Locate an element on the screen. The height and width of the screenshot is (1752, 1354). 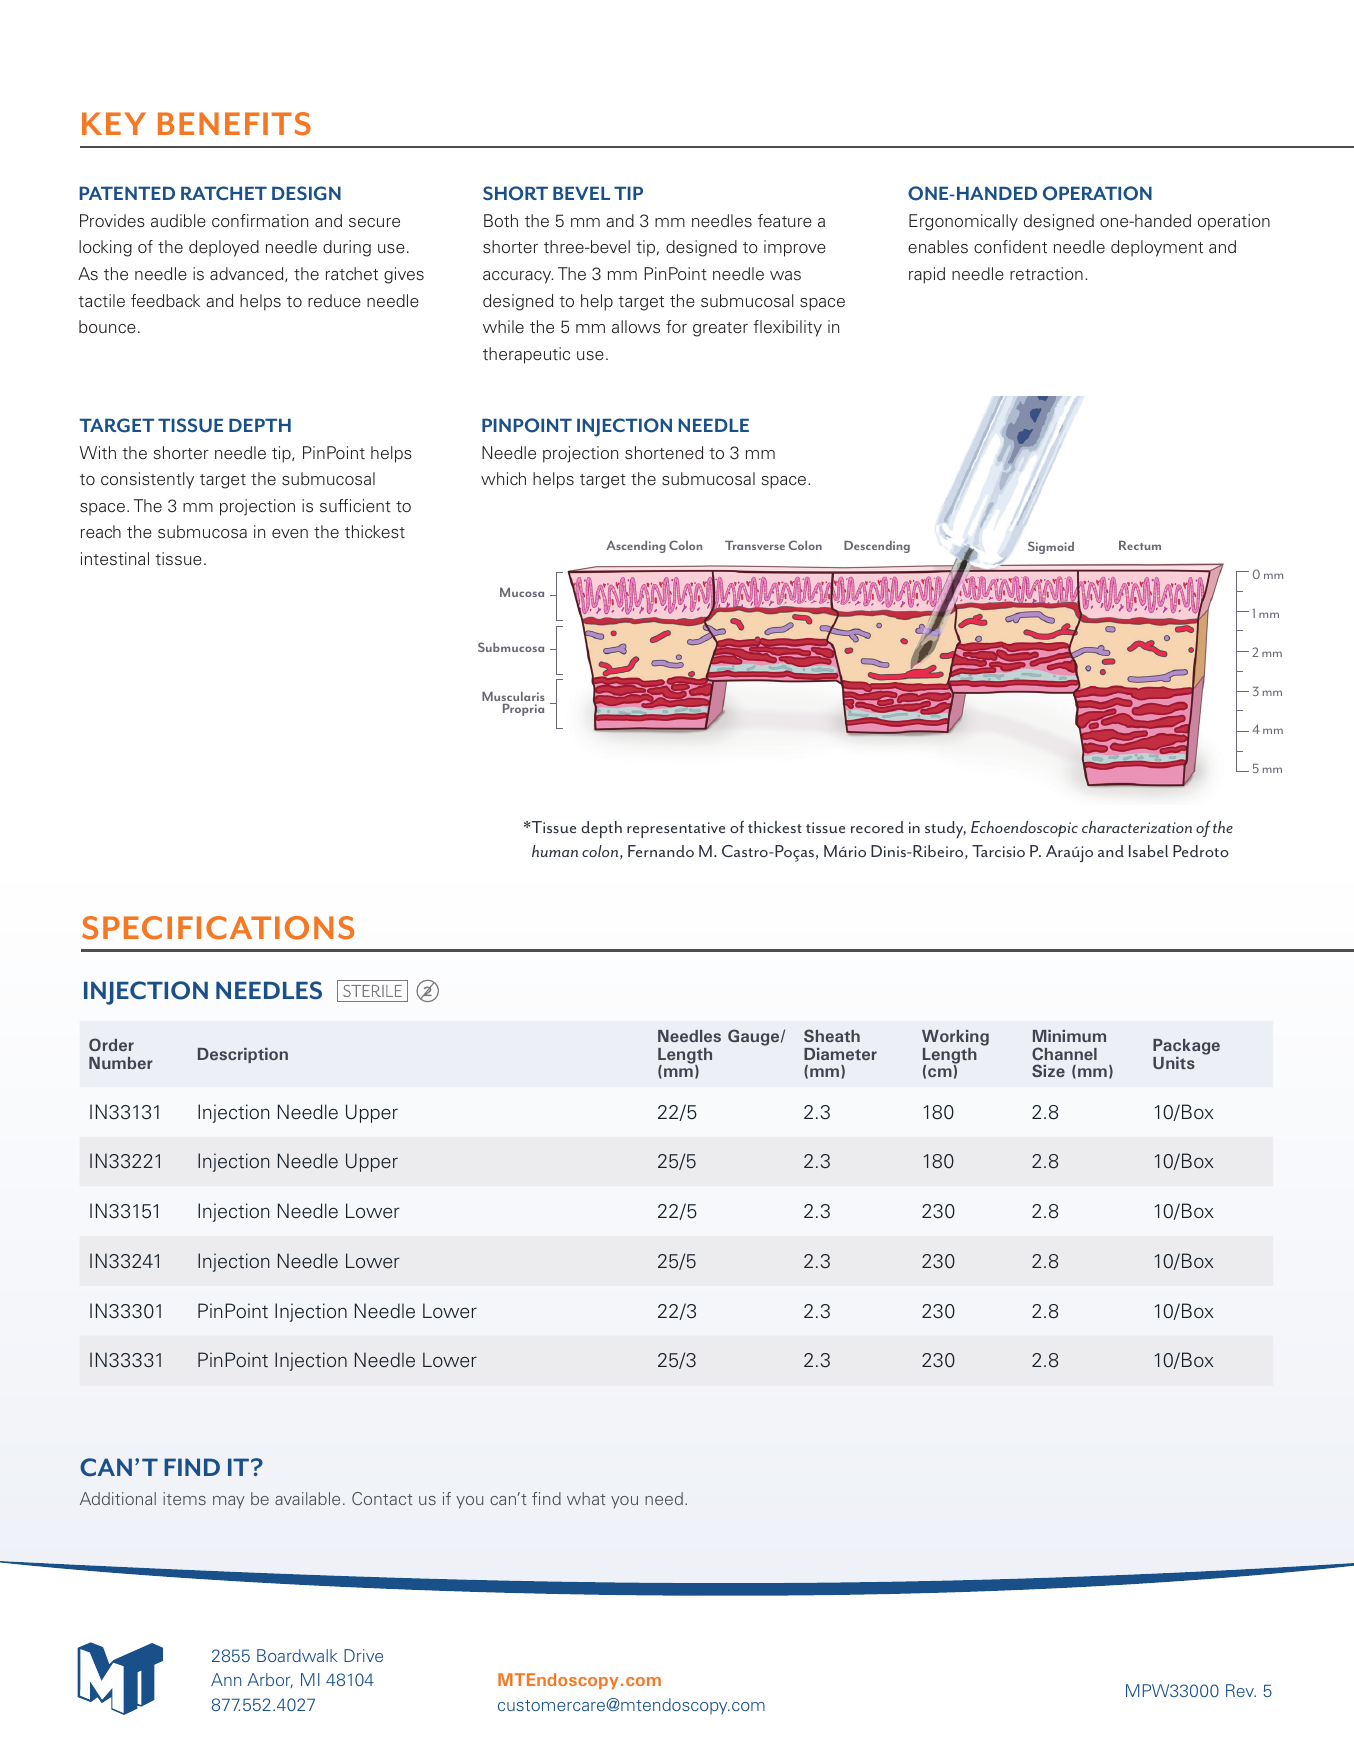
Arbor is located at coordinates (270, 1680).
